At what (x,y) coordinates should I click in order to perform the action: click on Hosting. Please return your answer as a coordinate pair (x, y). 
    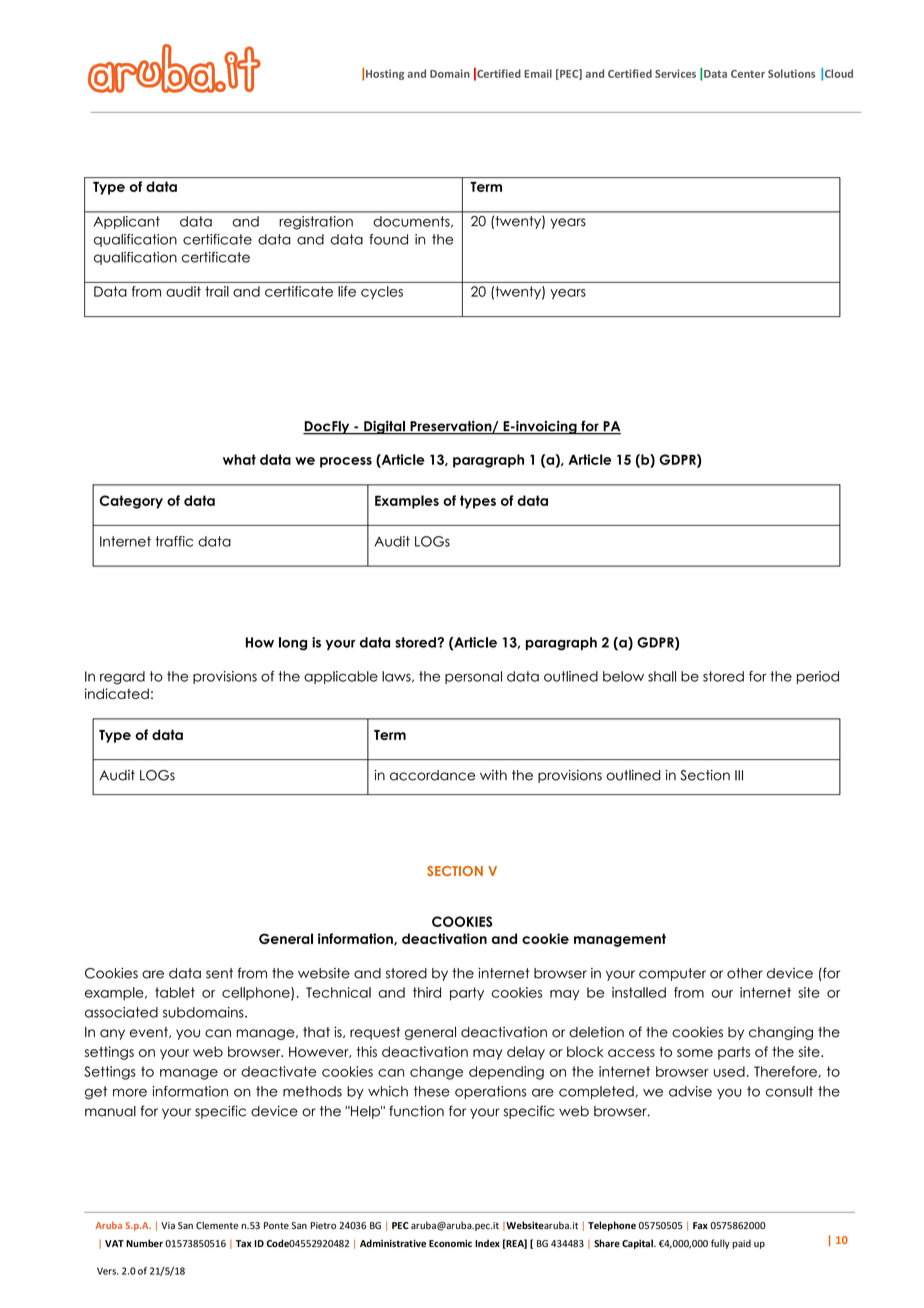
    Looking at the image, I should click on (385, 74).
